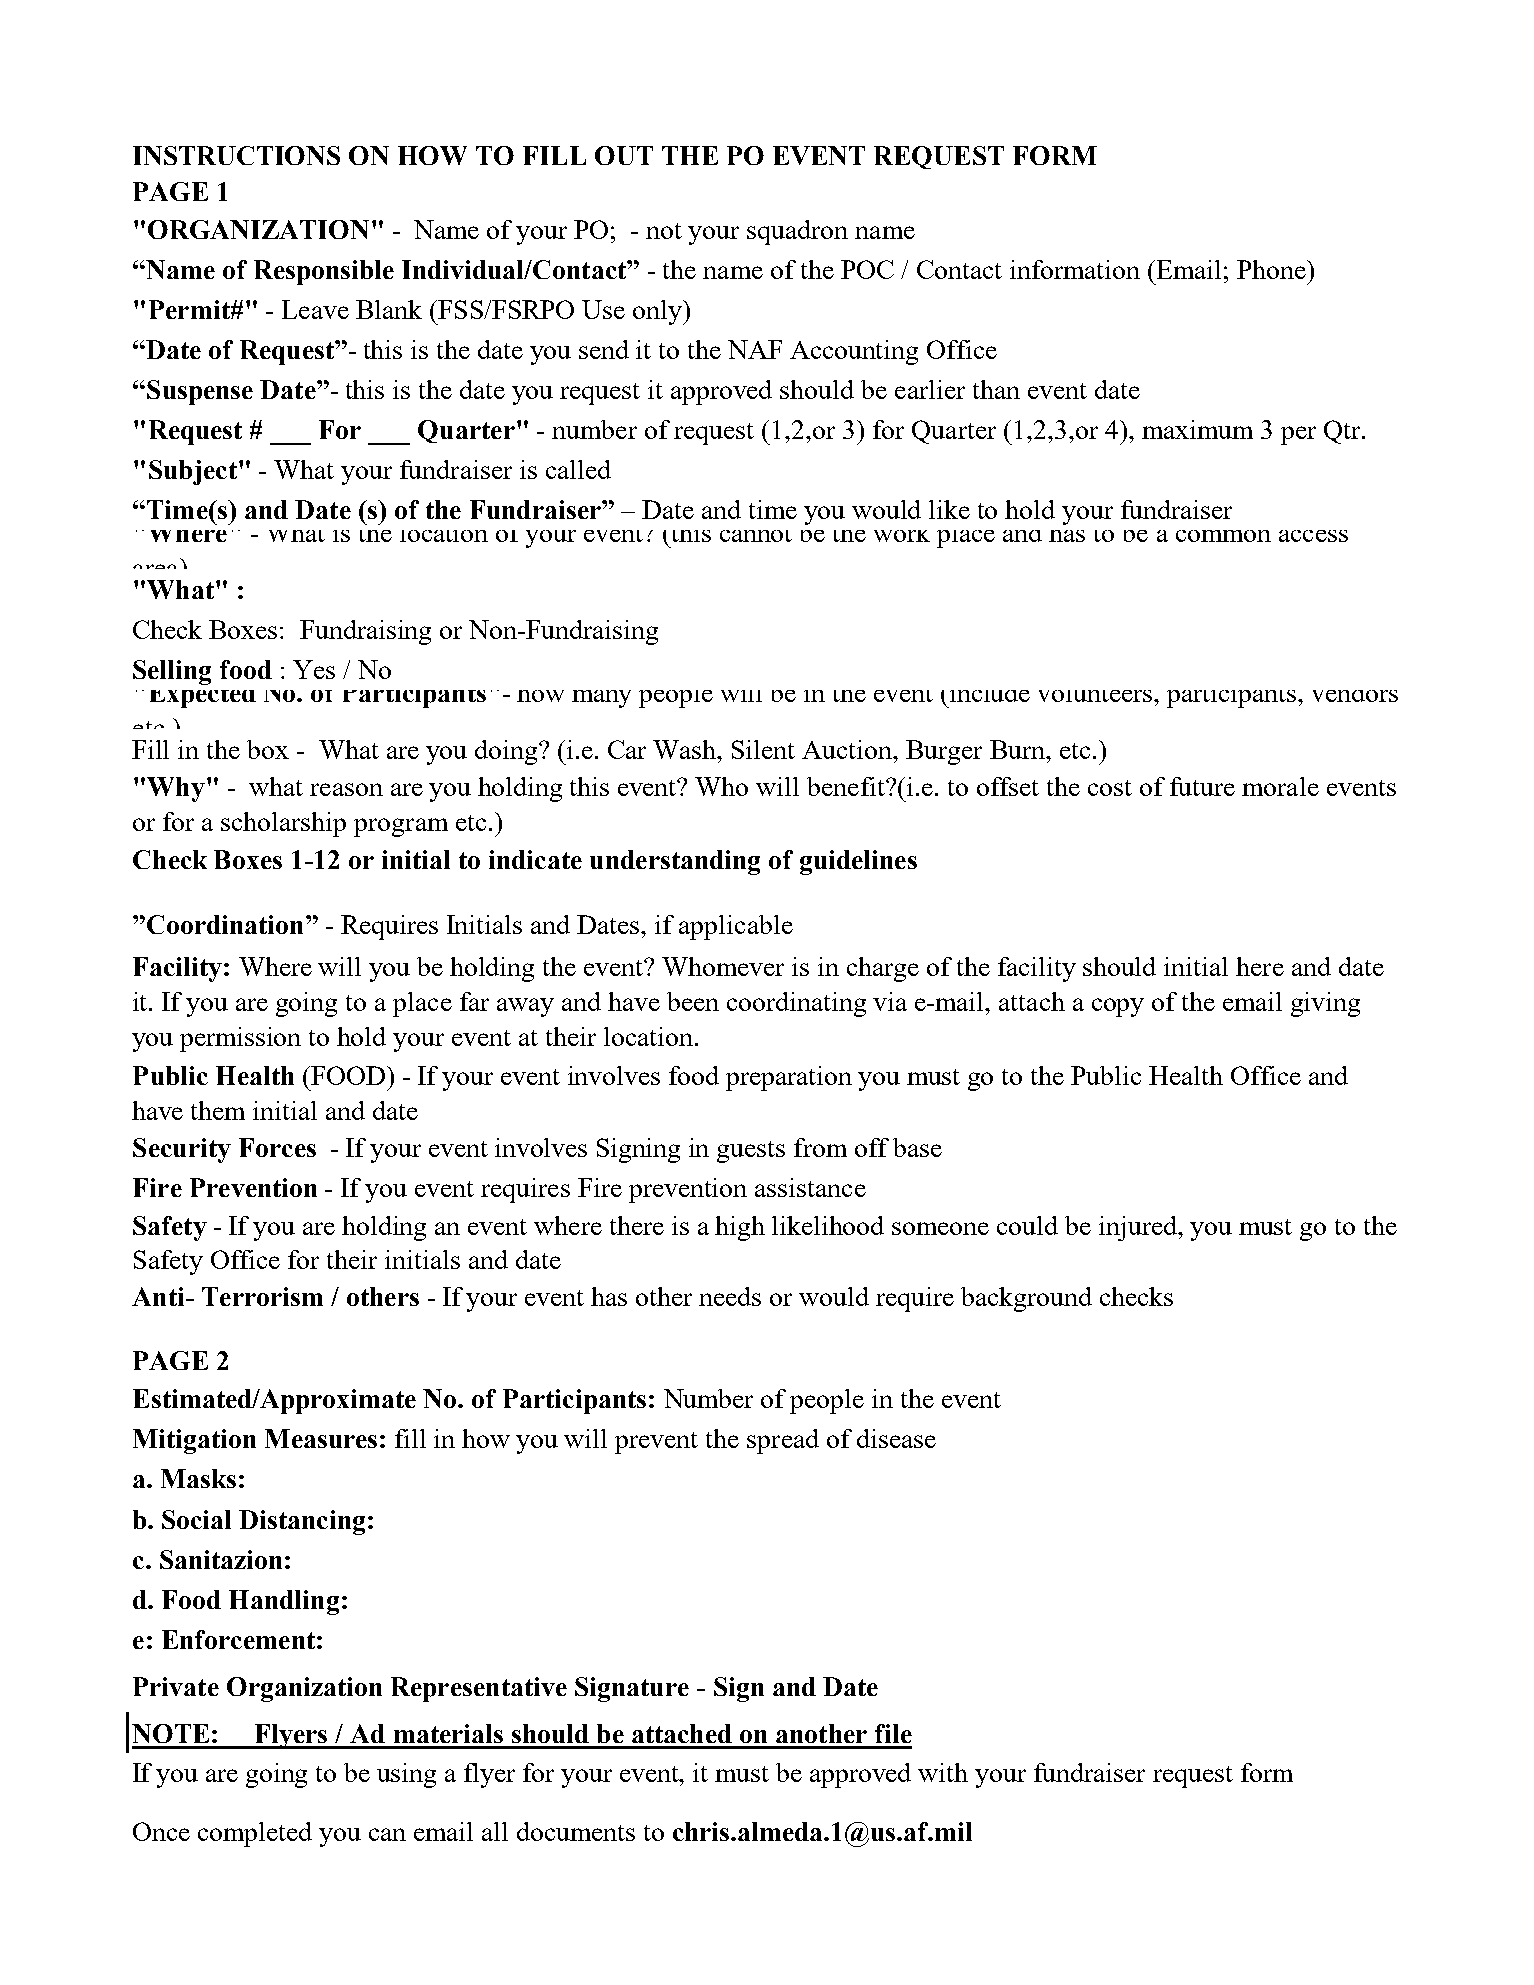  I want to click on with, so click(943, 1772).
